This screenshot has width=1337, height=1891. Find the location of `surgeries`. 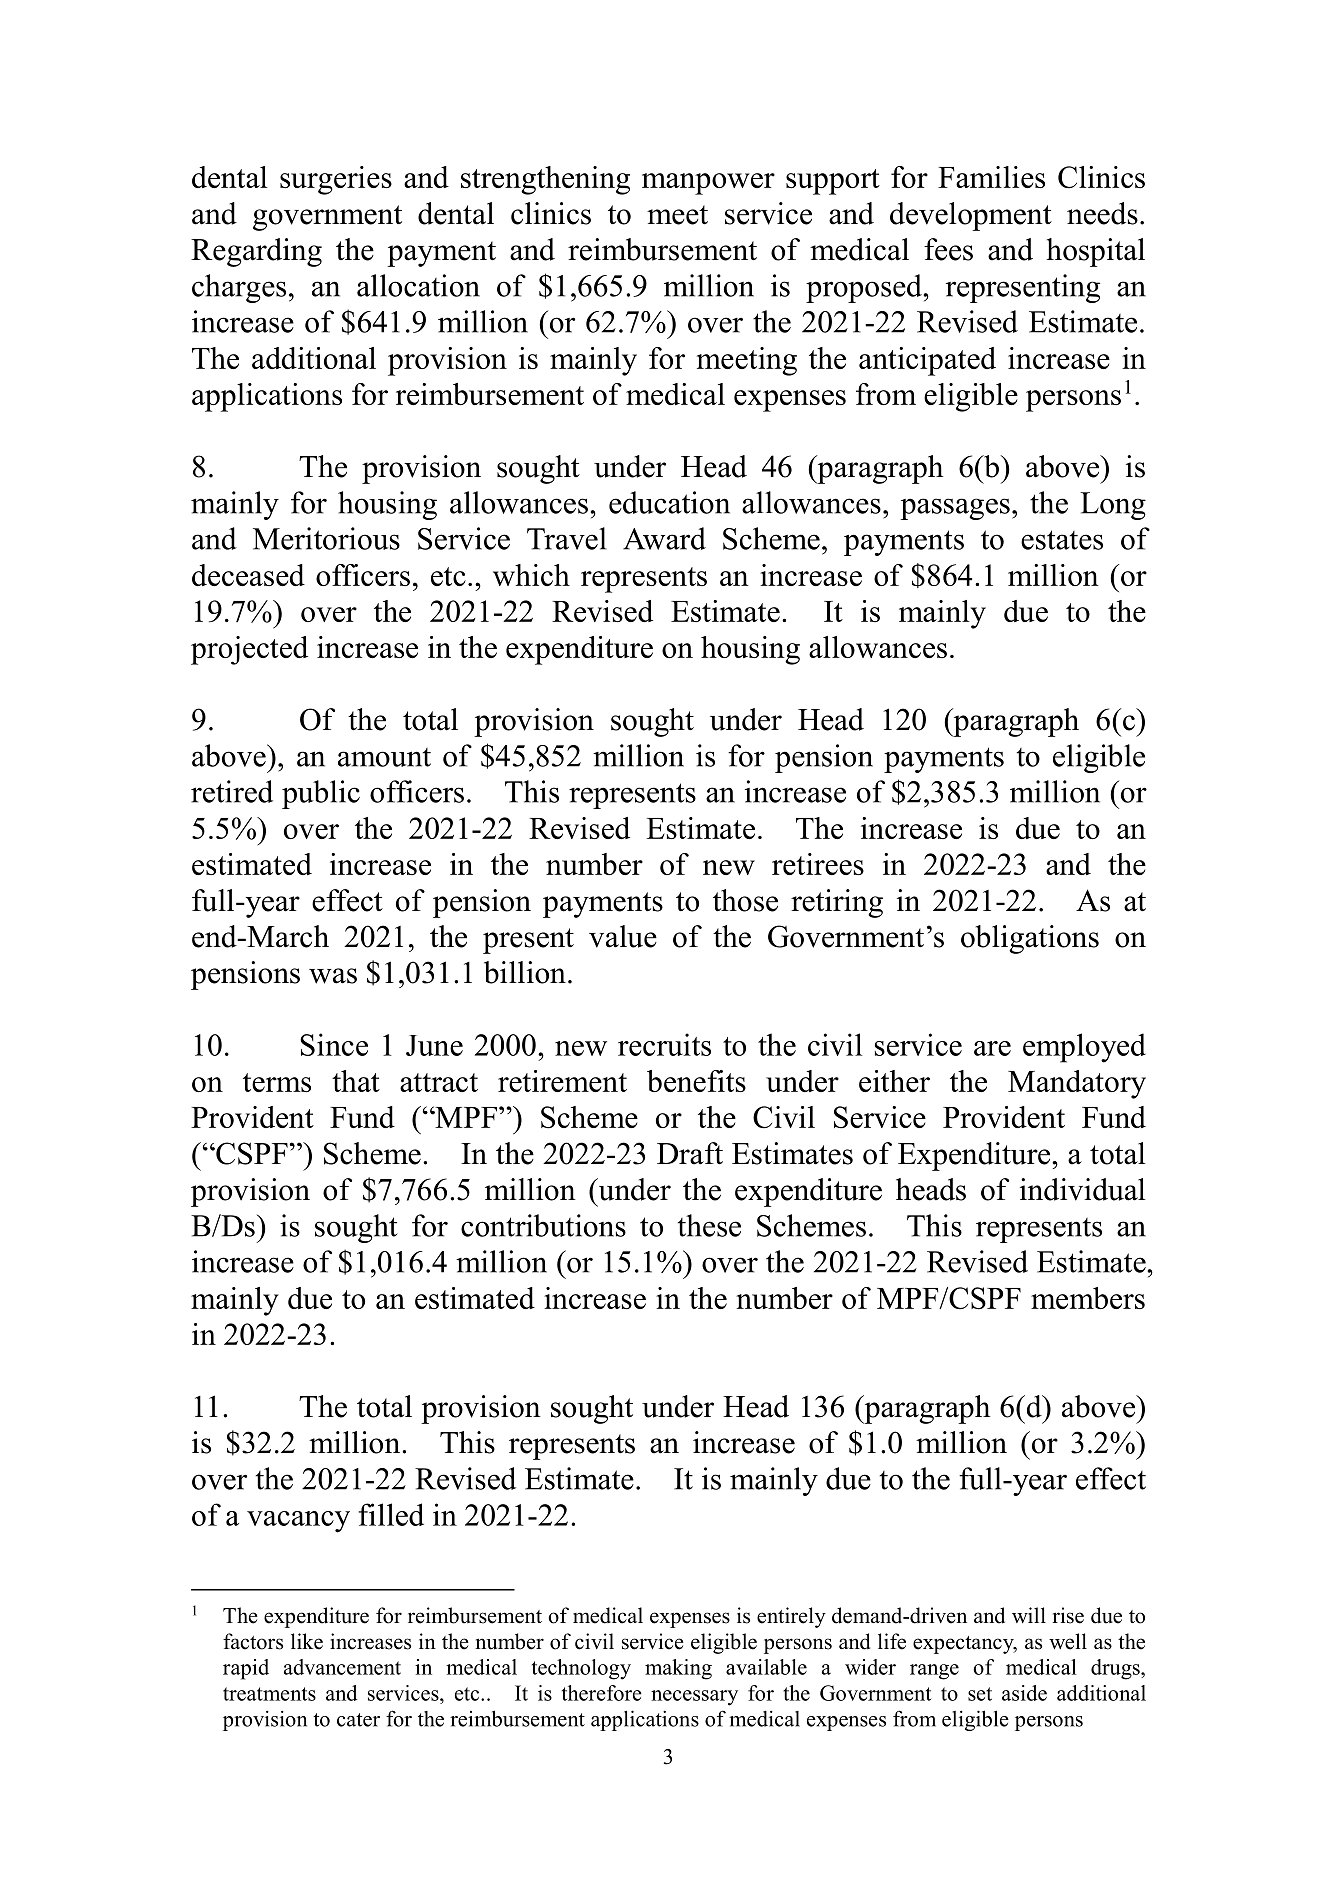

surgeries is located at coordinates (336, 180).
